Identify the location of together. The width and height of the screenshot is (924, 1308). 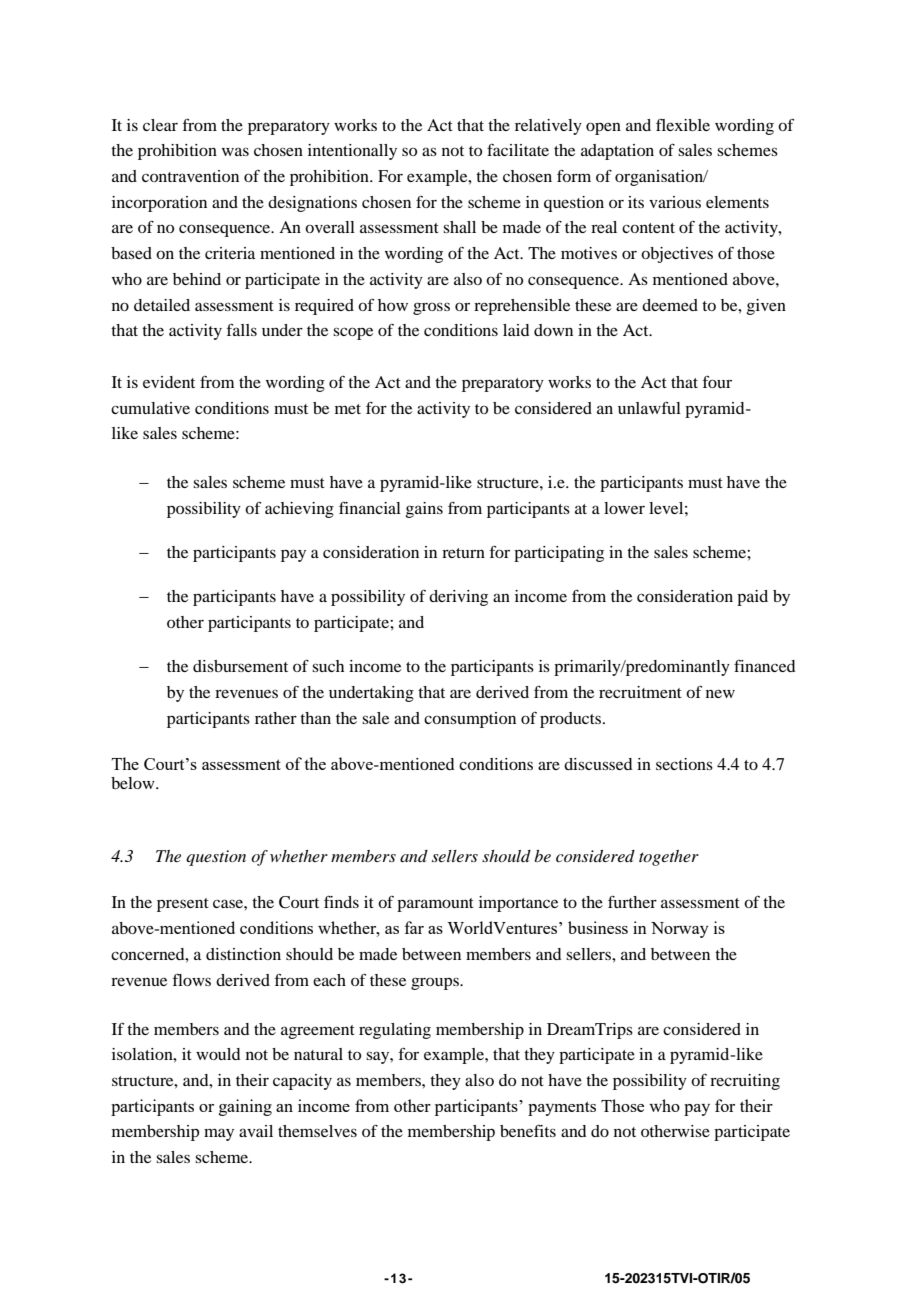
(669, 858).
